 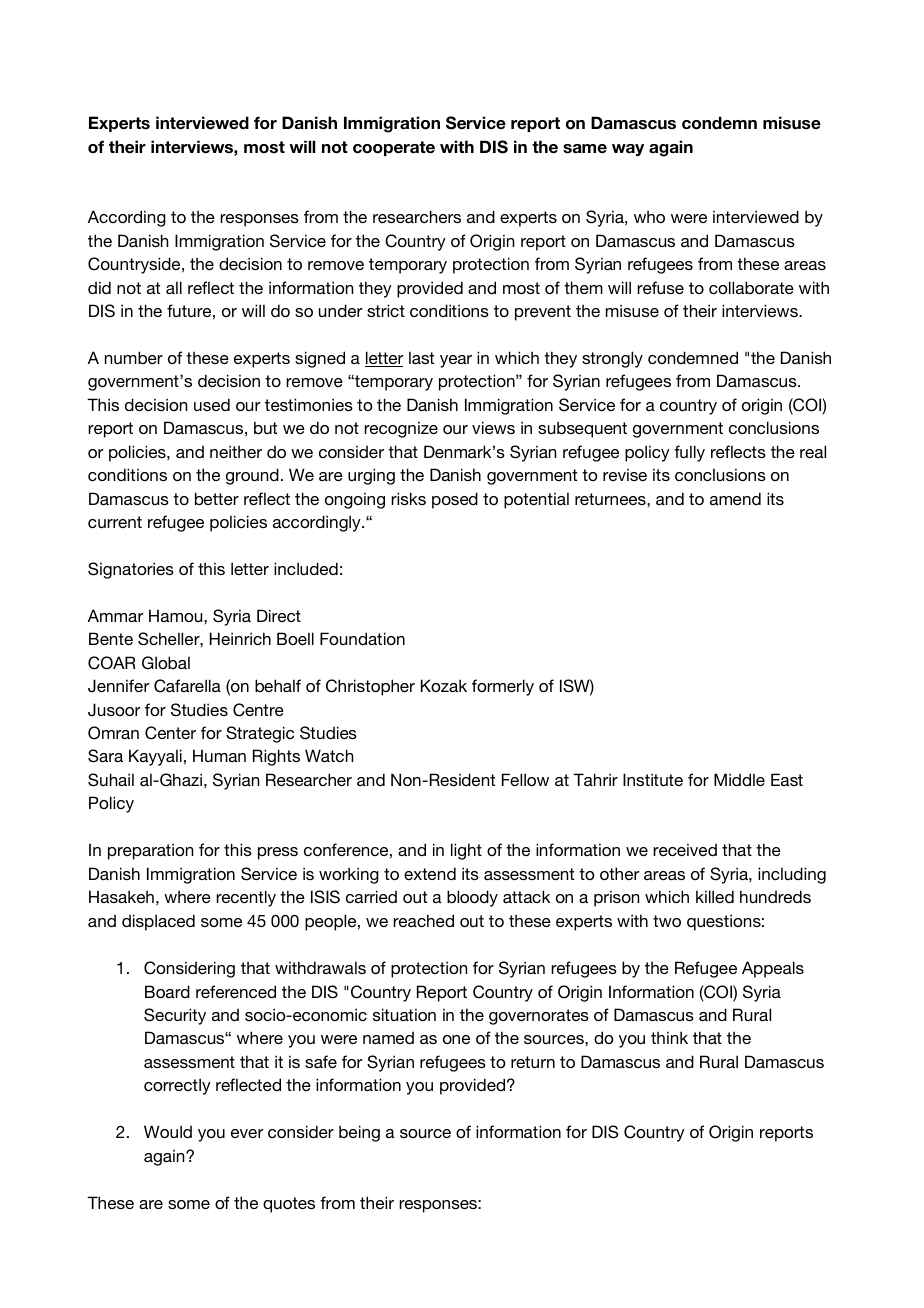 What do you see at coordinates (168, 1131) in the screenshot?
I see `Would` at bounding box center [168, 1131].
